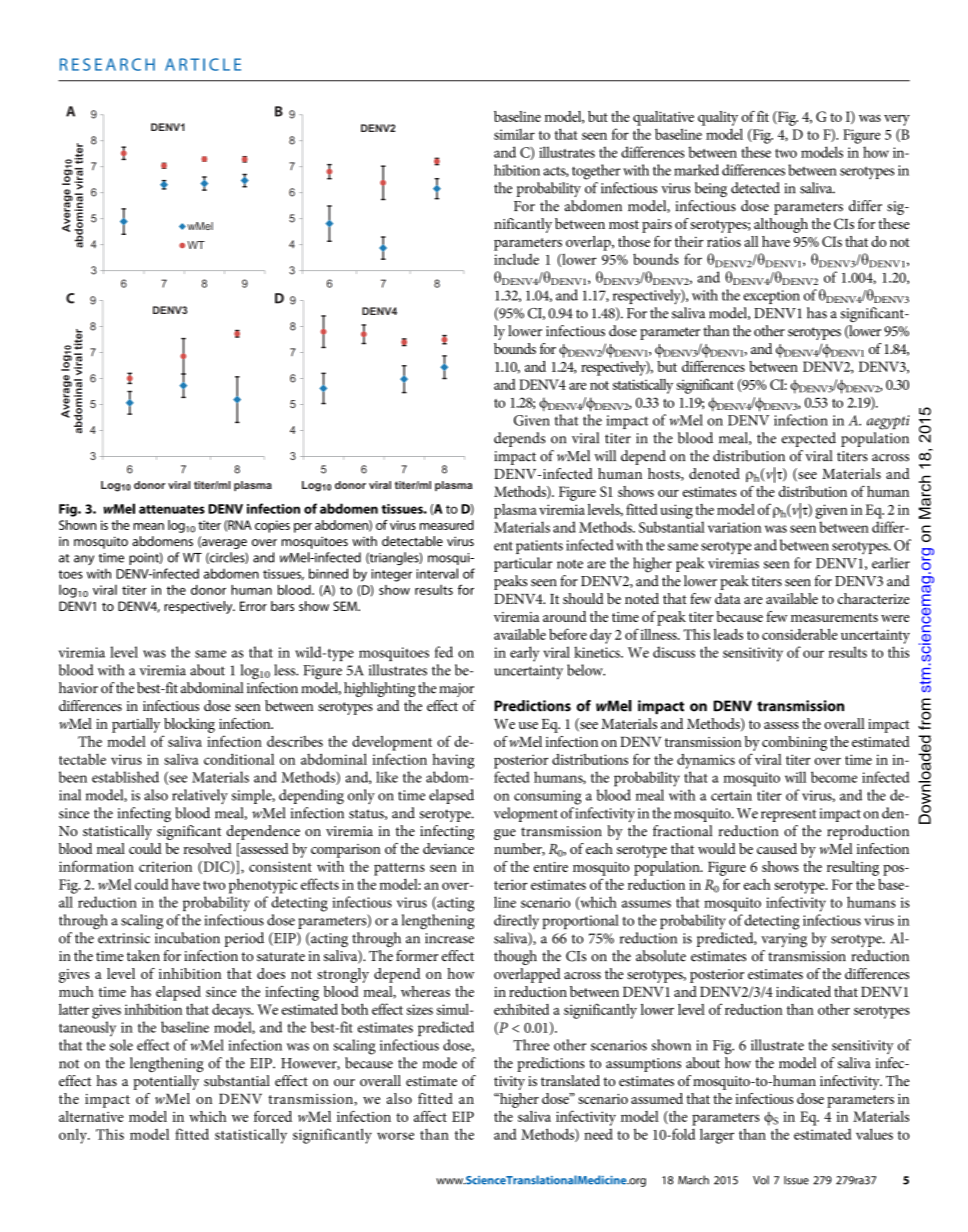  Describe the element at coordinates (430, 1116) in the screenshot. I see `affect` at that location.
